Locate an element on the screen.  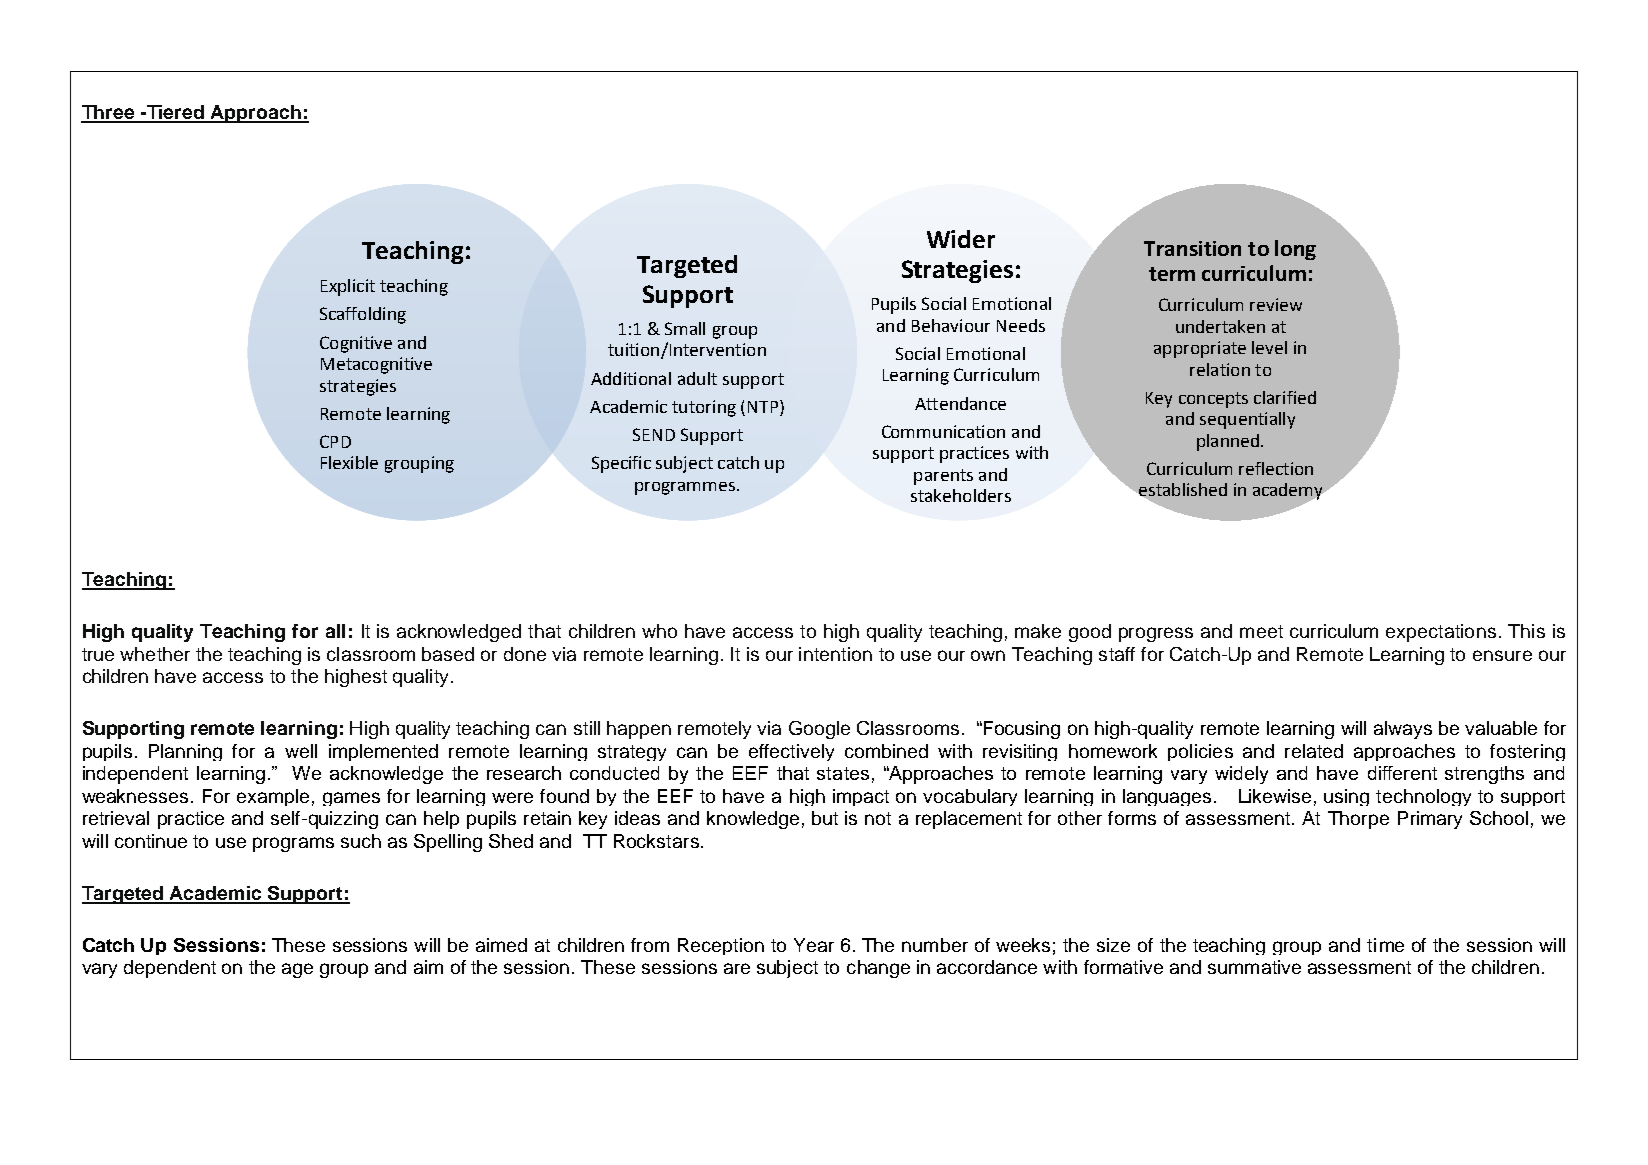
clarified is located at coordinates (1285, 397).
